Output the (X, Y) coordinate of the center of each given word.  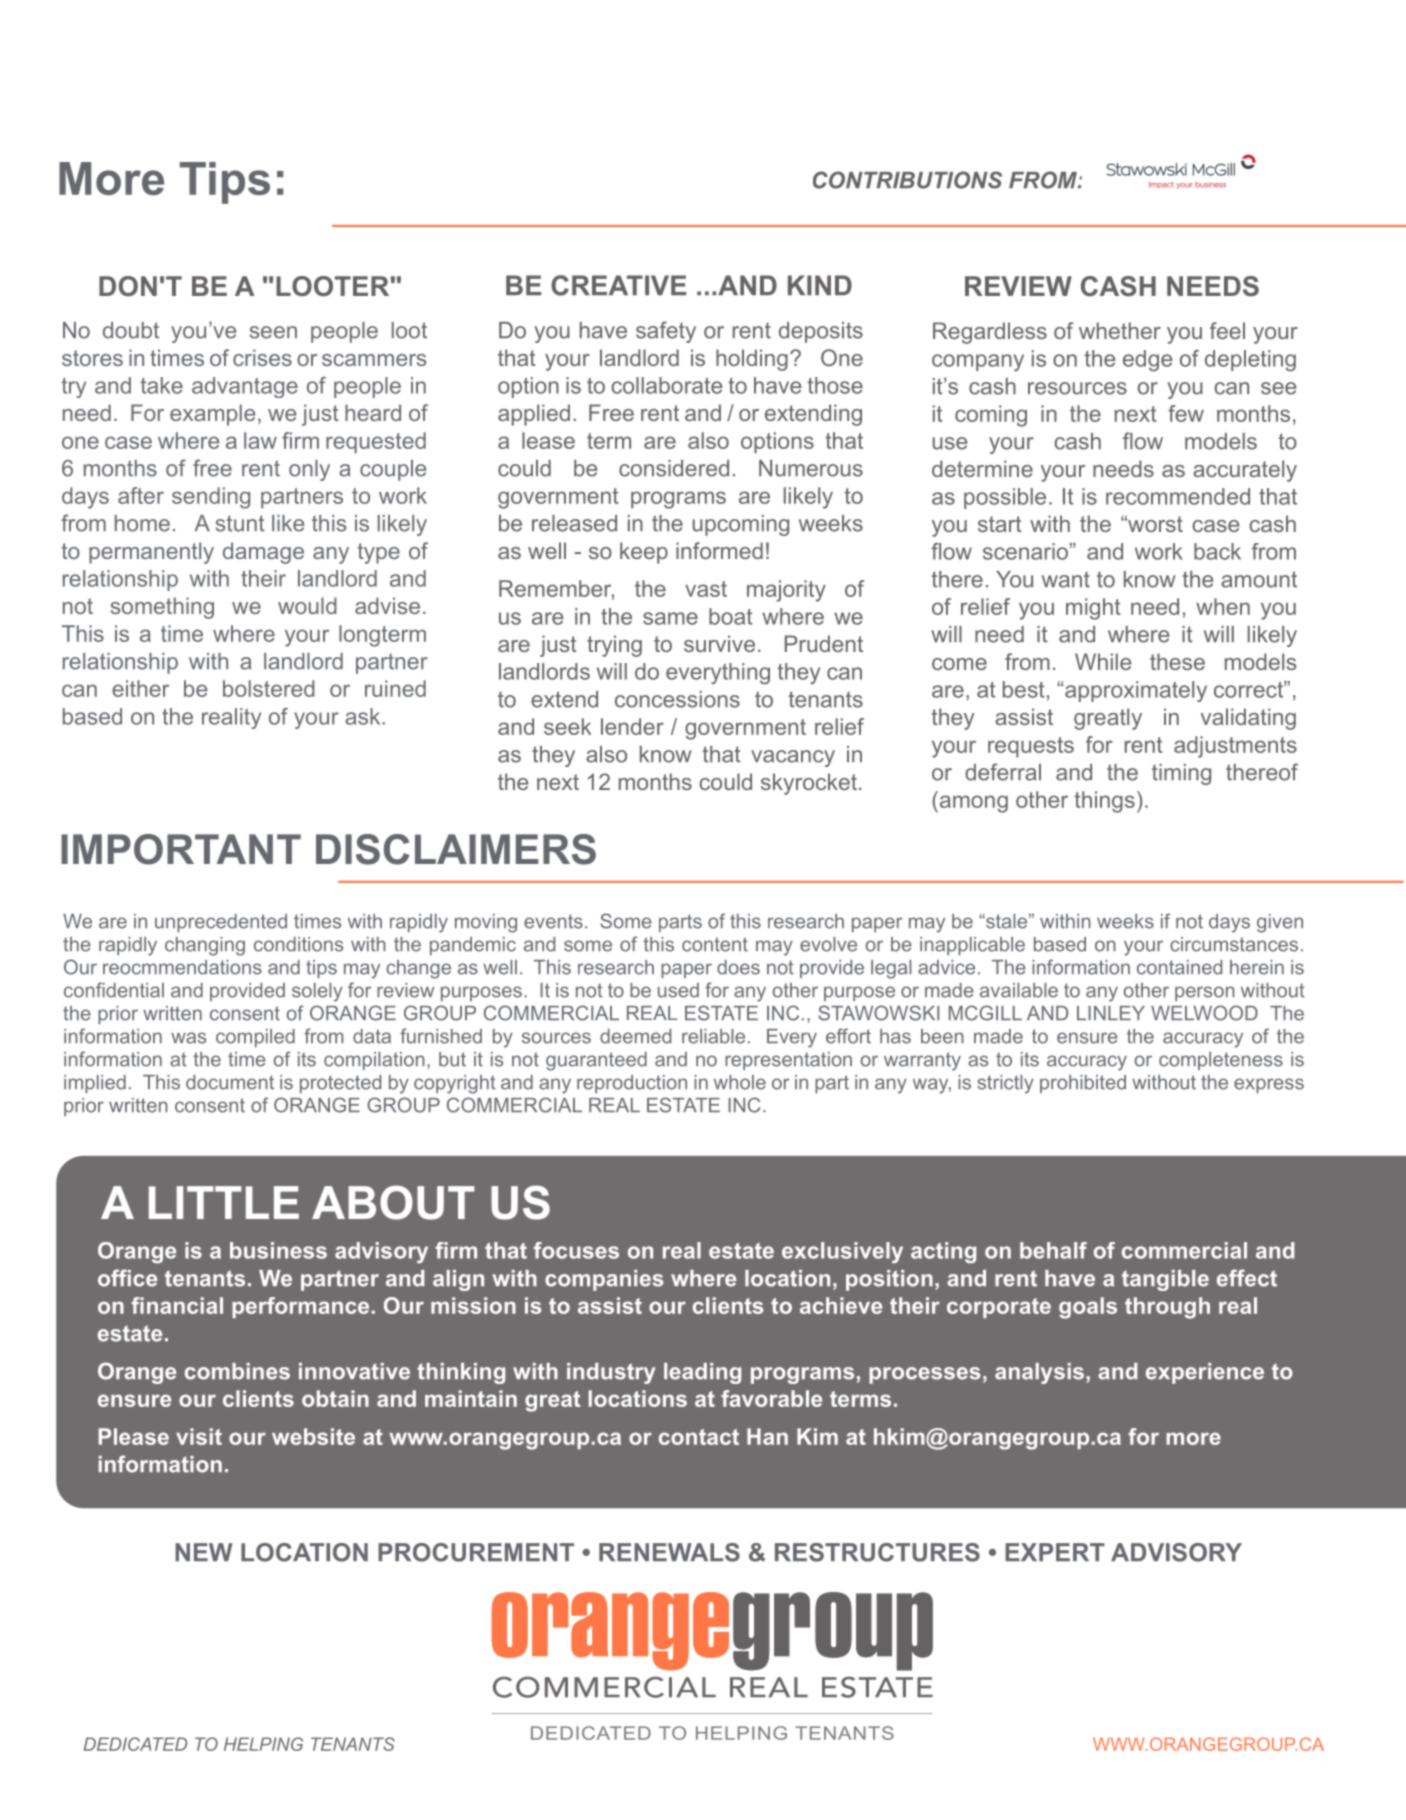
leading (702, 1373)
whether (1120, 330)
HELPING (263, 1744)
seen (273, 332)
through (1167, 1308)
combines (237, 1371)
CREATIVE (618, 285)
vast (706, 589)
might (1093, 609)
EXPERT (1055, 1552)
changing (205, 946)
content (715, 944)
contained (1179, 967)
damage (263, 553)
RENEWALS (669, 1552)
